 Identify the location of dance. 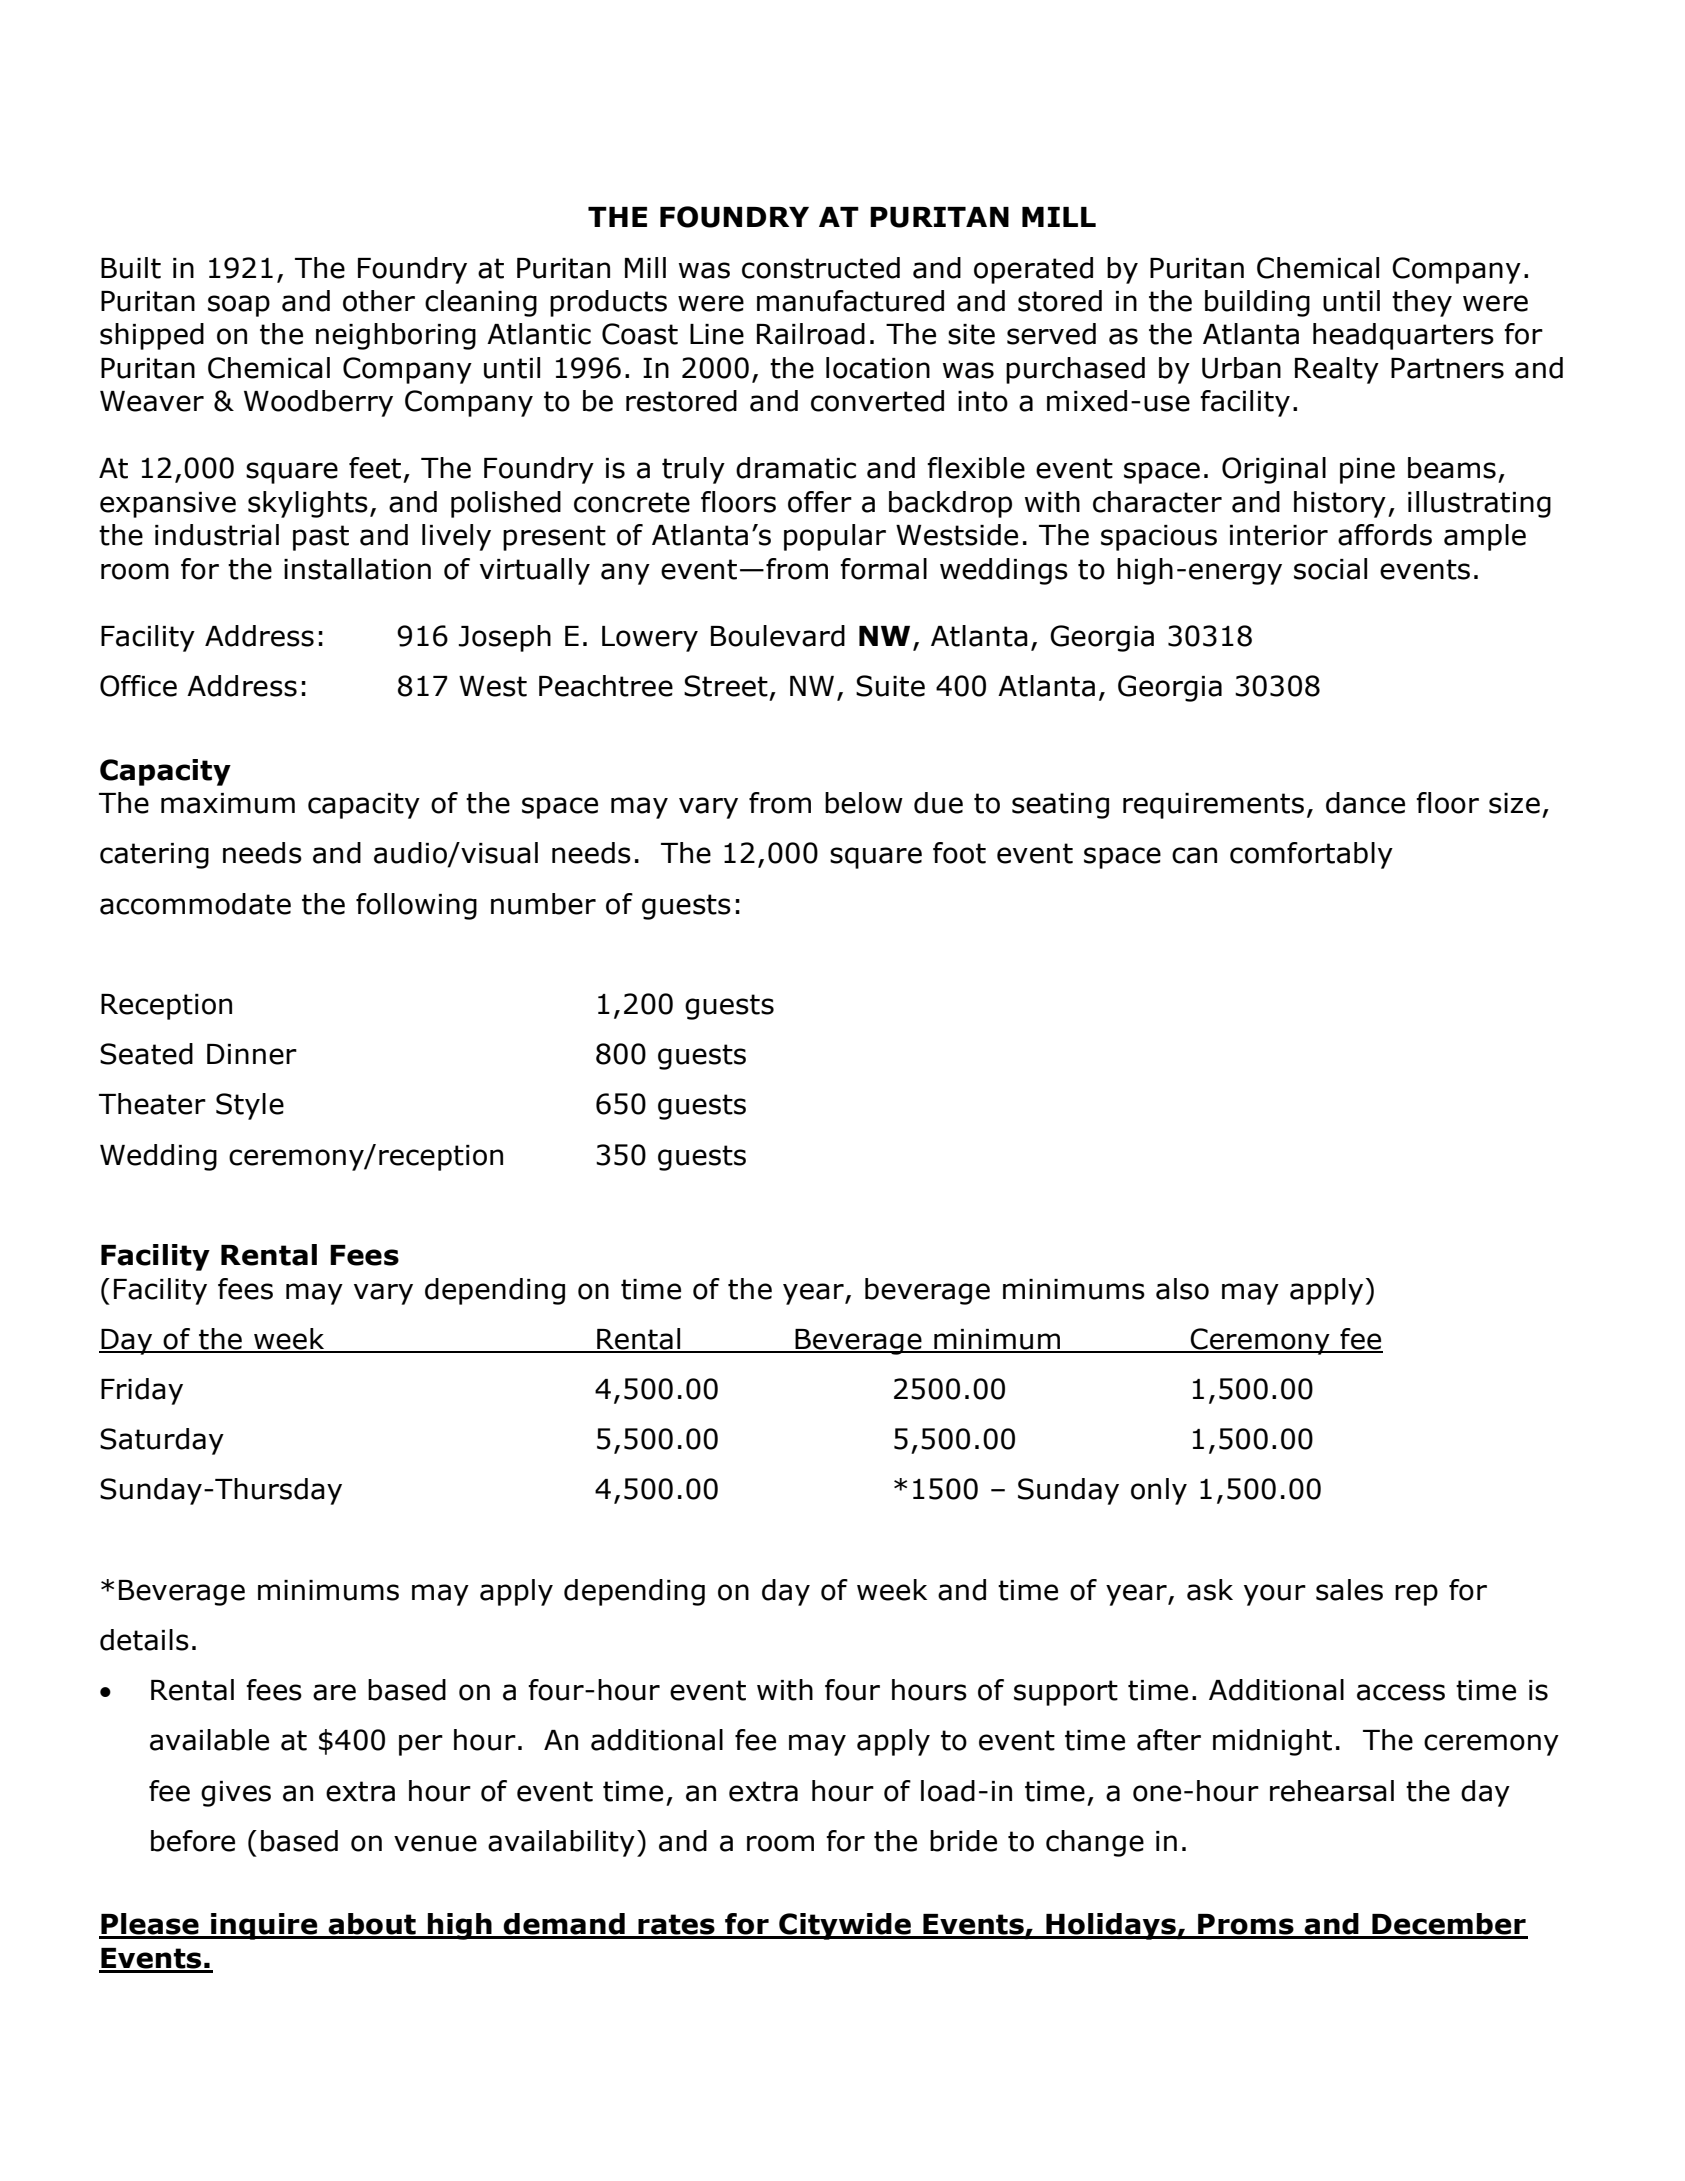
(1365, 803).
